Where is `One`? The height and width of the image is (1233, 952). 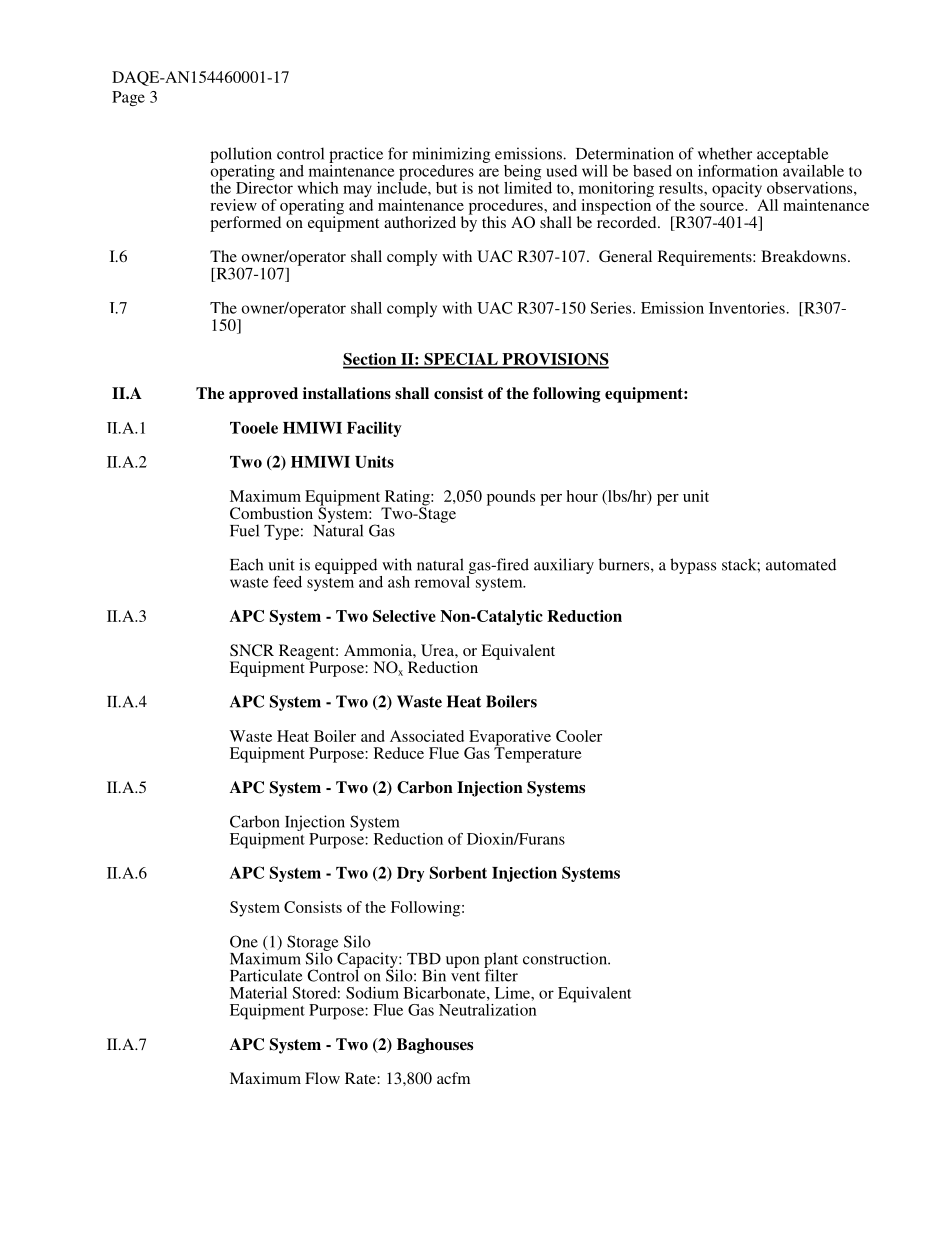 One is located at coordinates (244, 941).
